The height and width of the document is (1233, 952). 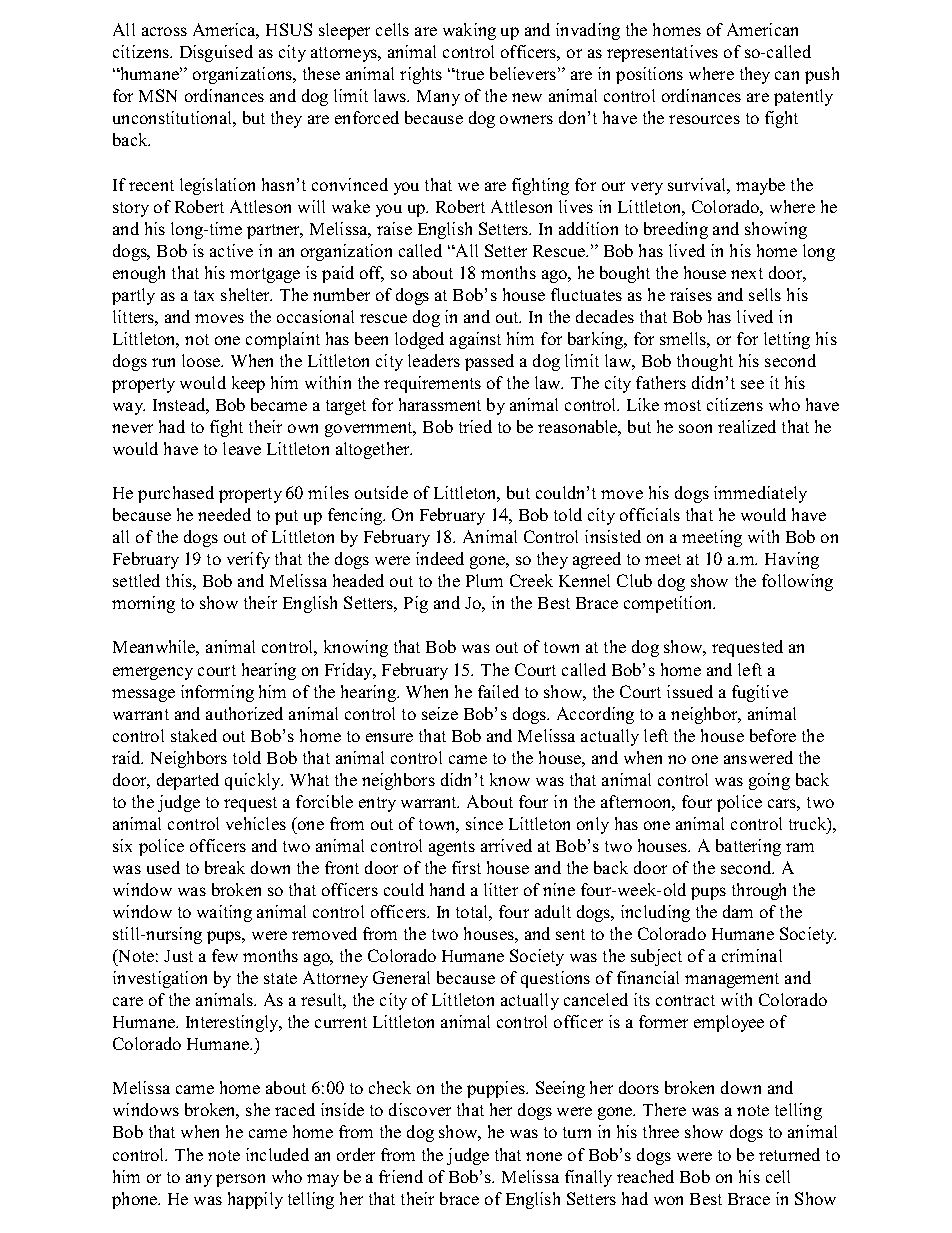 What do you see at coordinates (143, 604) in the document?
I see `morning` at bounding box center [143, 604].
